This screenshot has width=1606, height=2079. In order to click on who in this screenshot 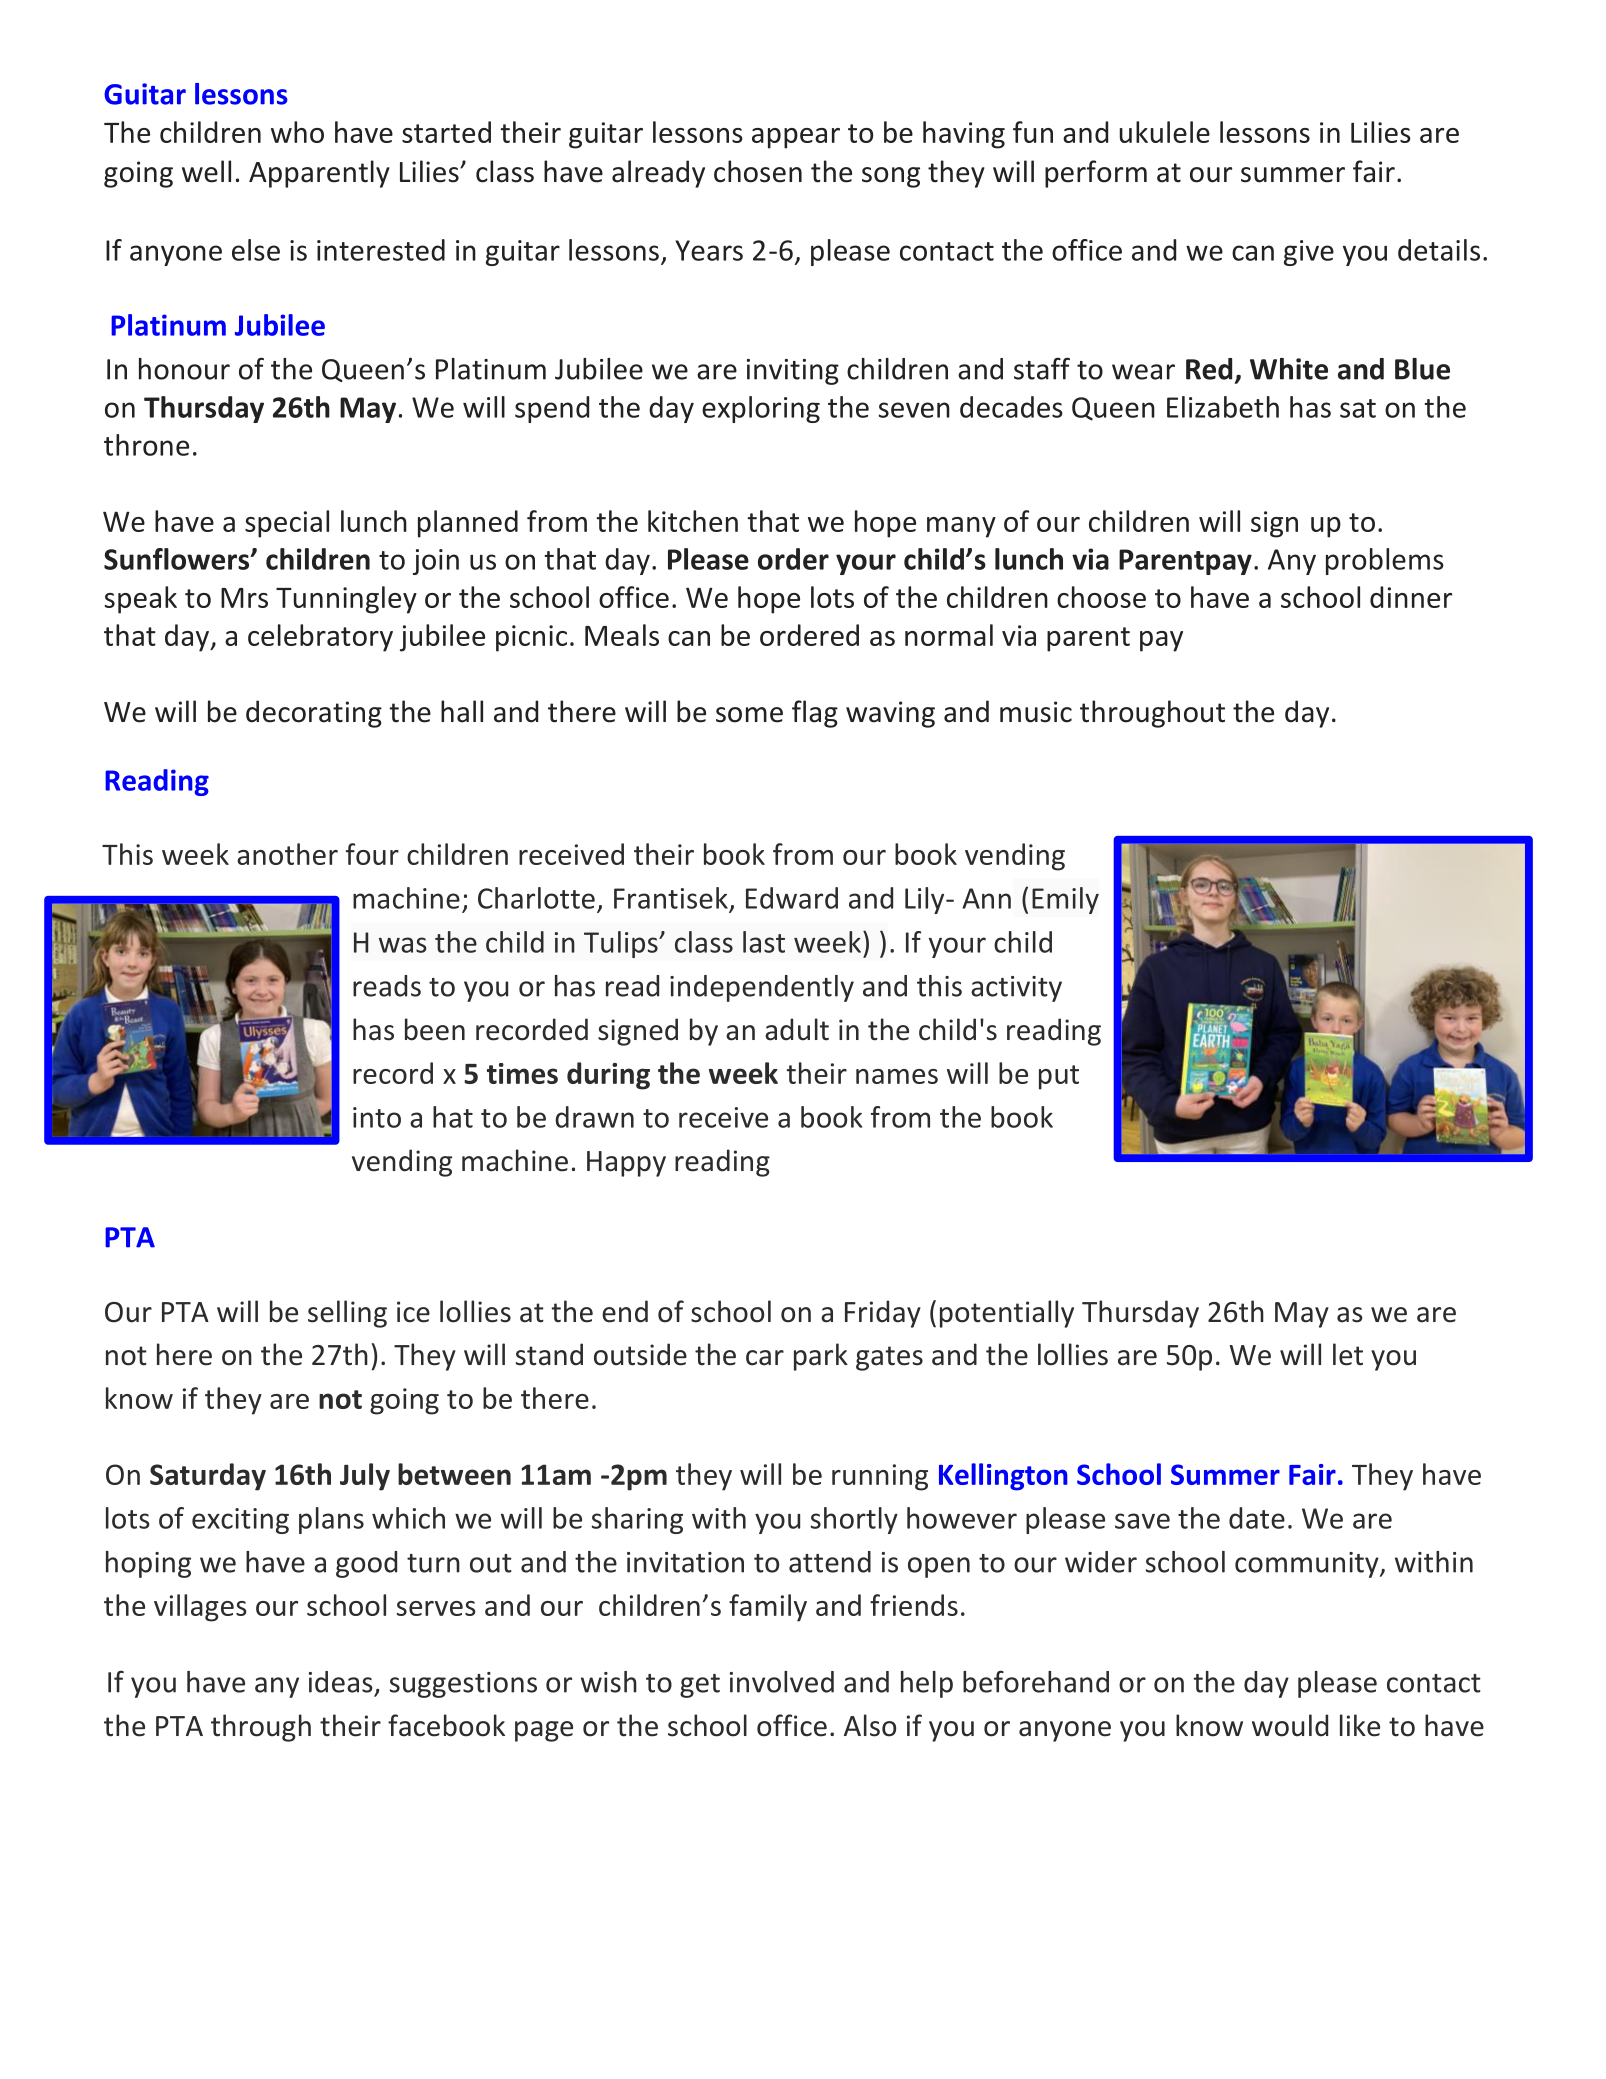, I will do `click(297, 132)`.
